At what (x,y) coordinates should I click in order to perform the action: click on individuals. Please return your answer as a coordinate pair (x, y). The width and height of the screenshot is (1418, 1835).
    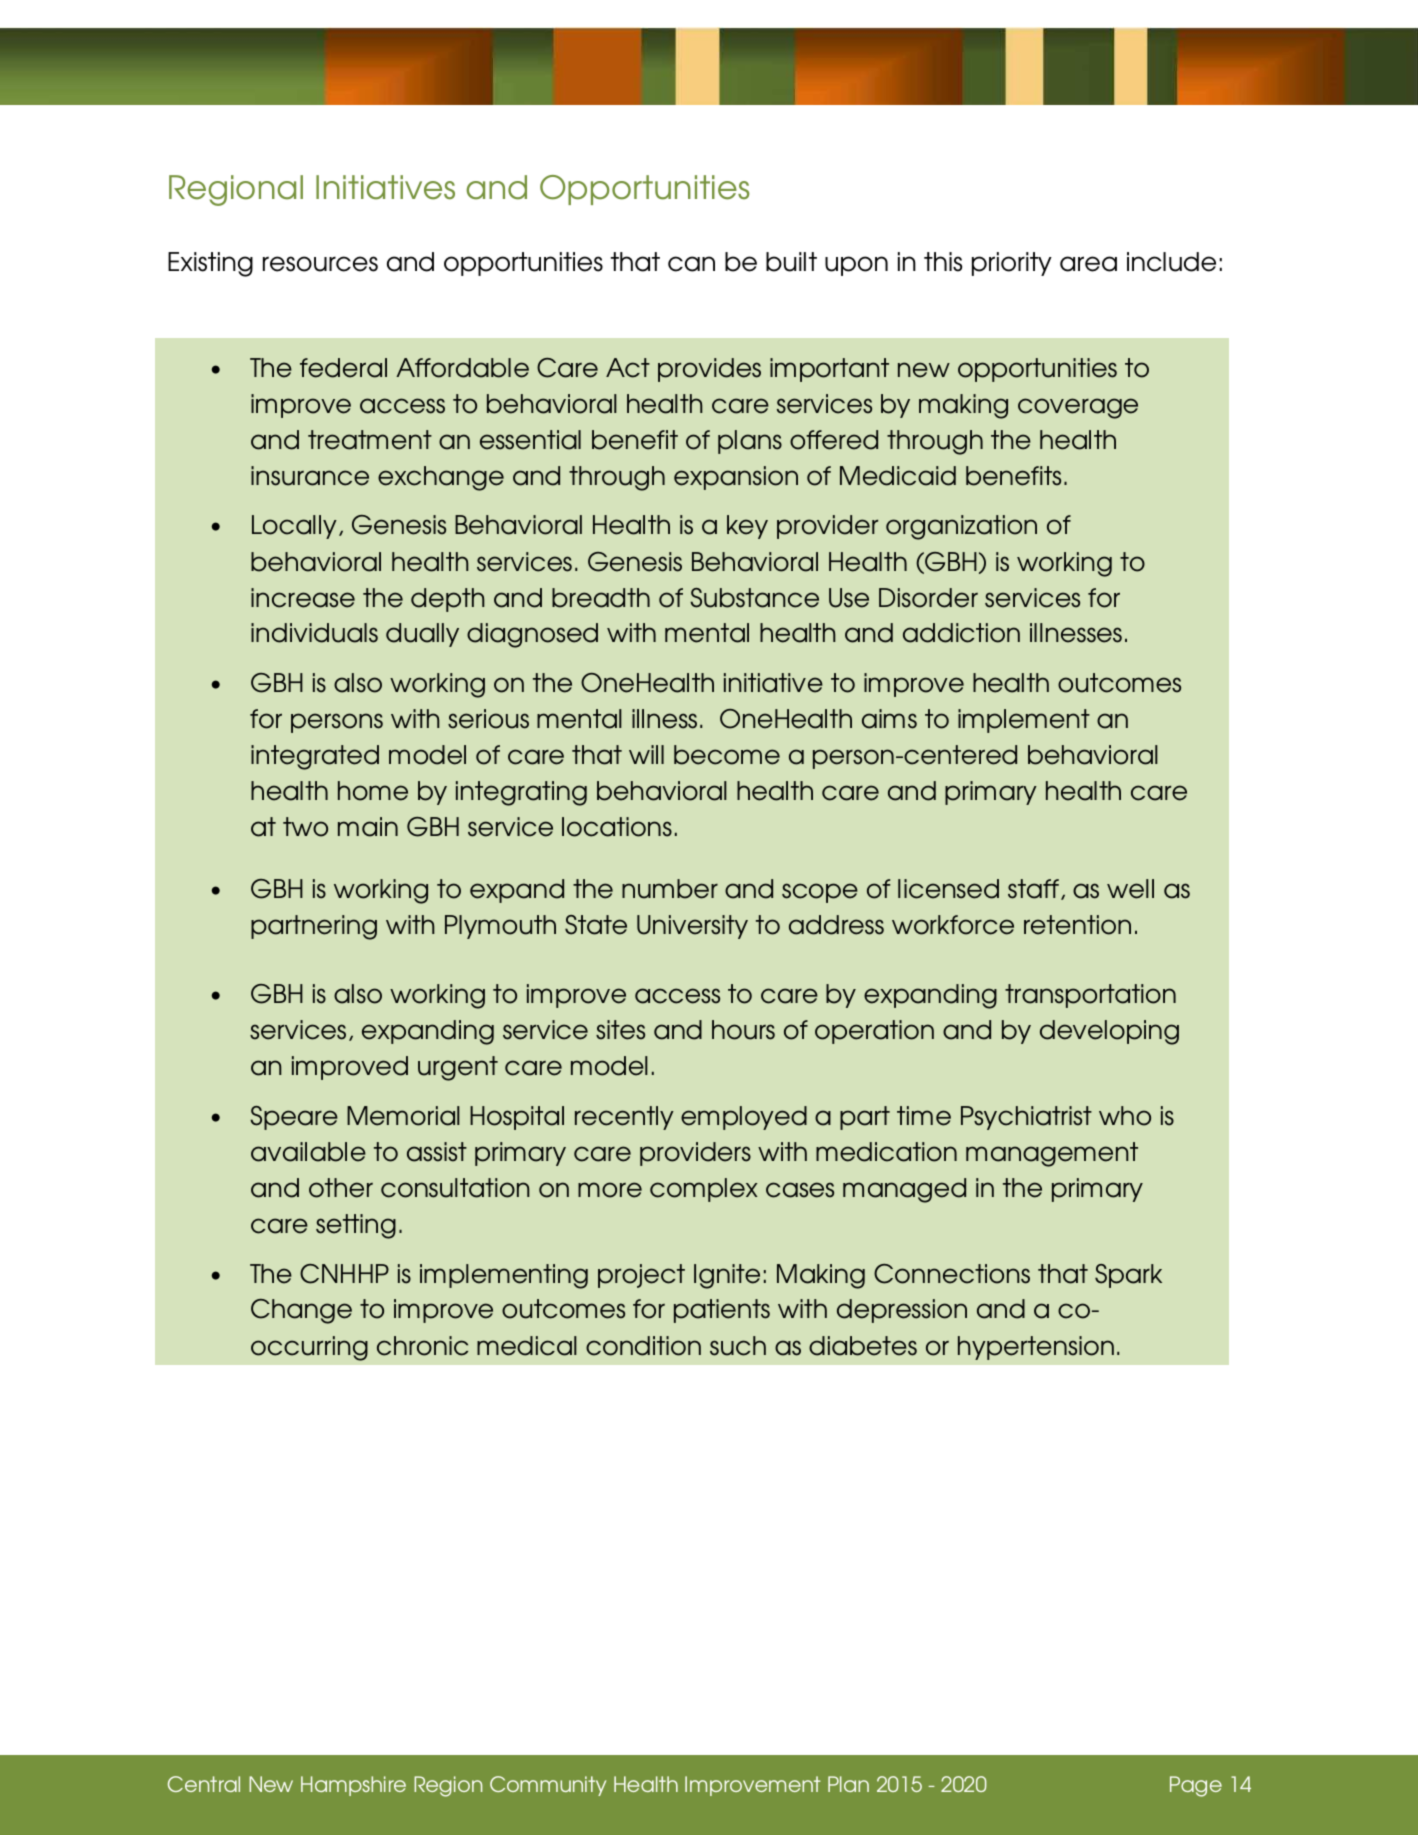
    Looking at the image, I should click on (314, 633).
